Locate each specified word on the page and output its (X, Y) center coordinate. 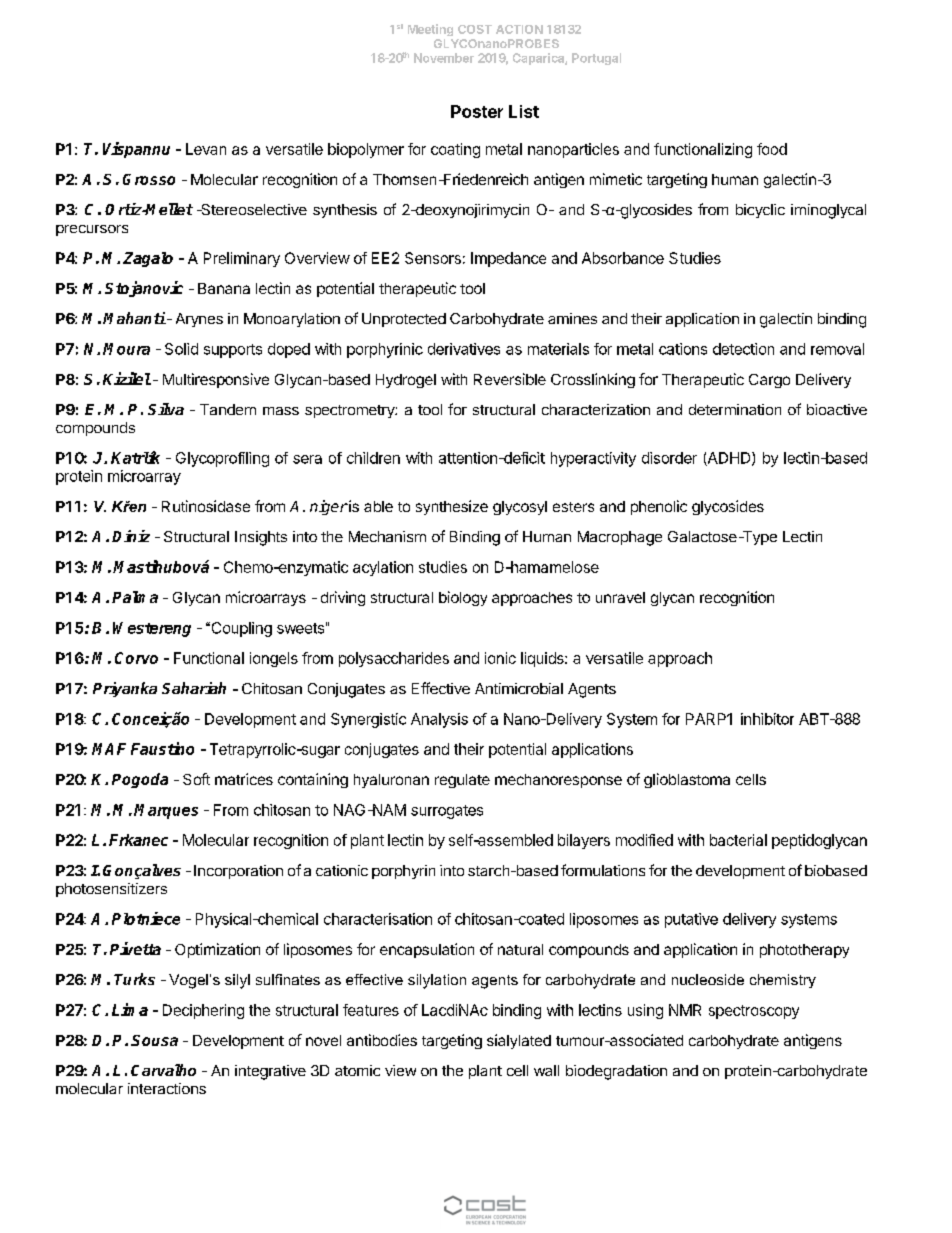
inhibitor (767, 719)
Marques (166, 811)
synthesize (452, 507)
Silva (166, 409)
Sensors (433, 258)
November (444, 58)
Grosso (149, 179)
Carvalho (163, 1070)
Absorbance (623, 258)
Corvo (136, 658)
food (772, 149)
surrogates (447, 812)
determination (735, 409)
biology (463, 598)
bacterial (738, 840)
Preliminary (242, 259)
